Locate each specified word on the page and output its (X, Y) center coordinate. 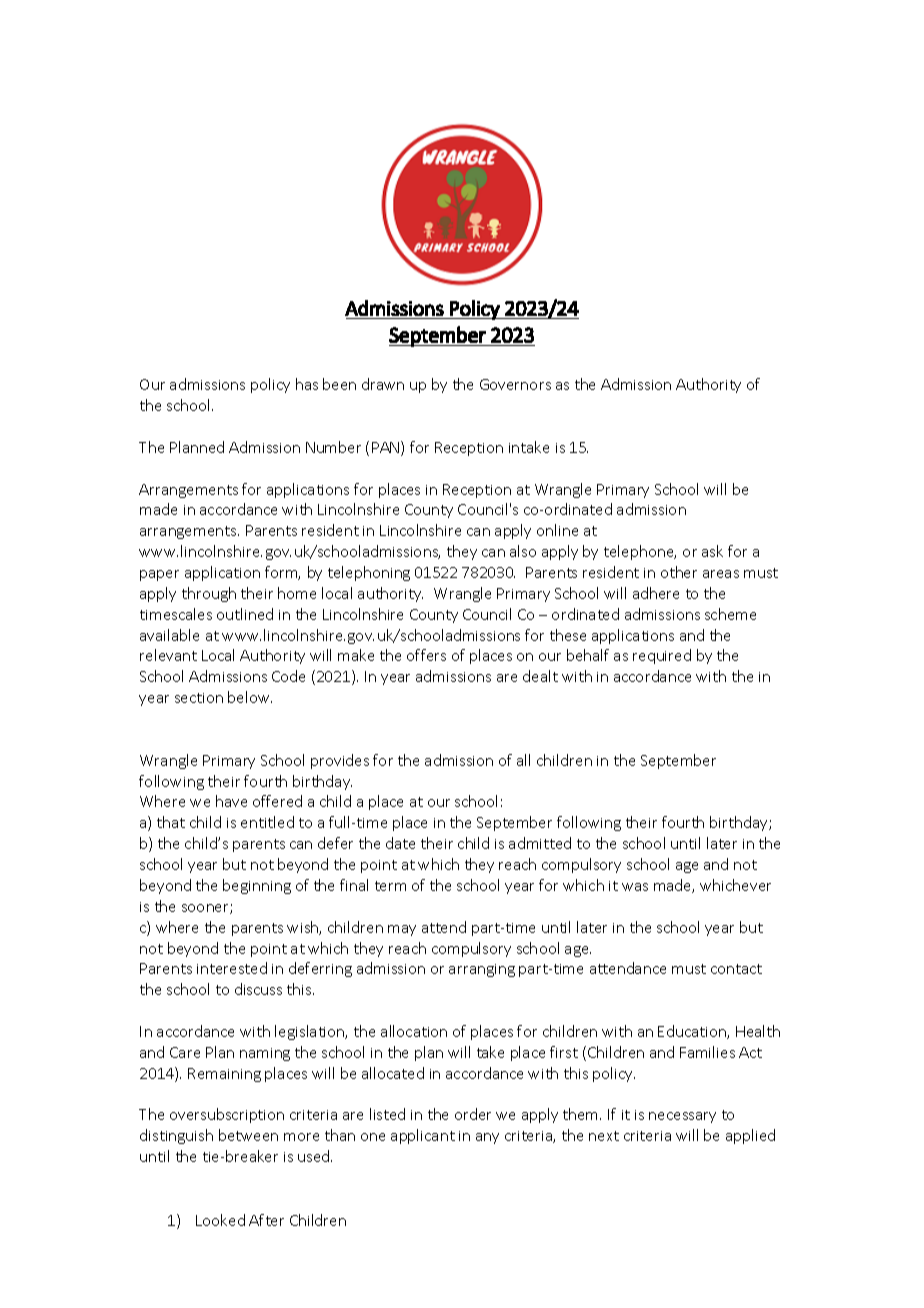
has (307, 384)
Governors (515, 384)
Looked (220, 1220)
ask (712, 551)
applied (750, 1136)
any (487, 1138)
